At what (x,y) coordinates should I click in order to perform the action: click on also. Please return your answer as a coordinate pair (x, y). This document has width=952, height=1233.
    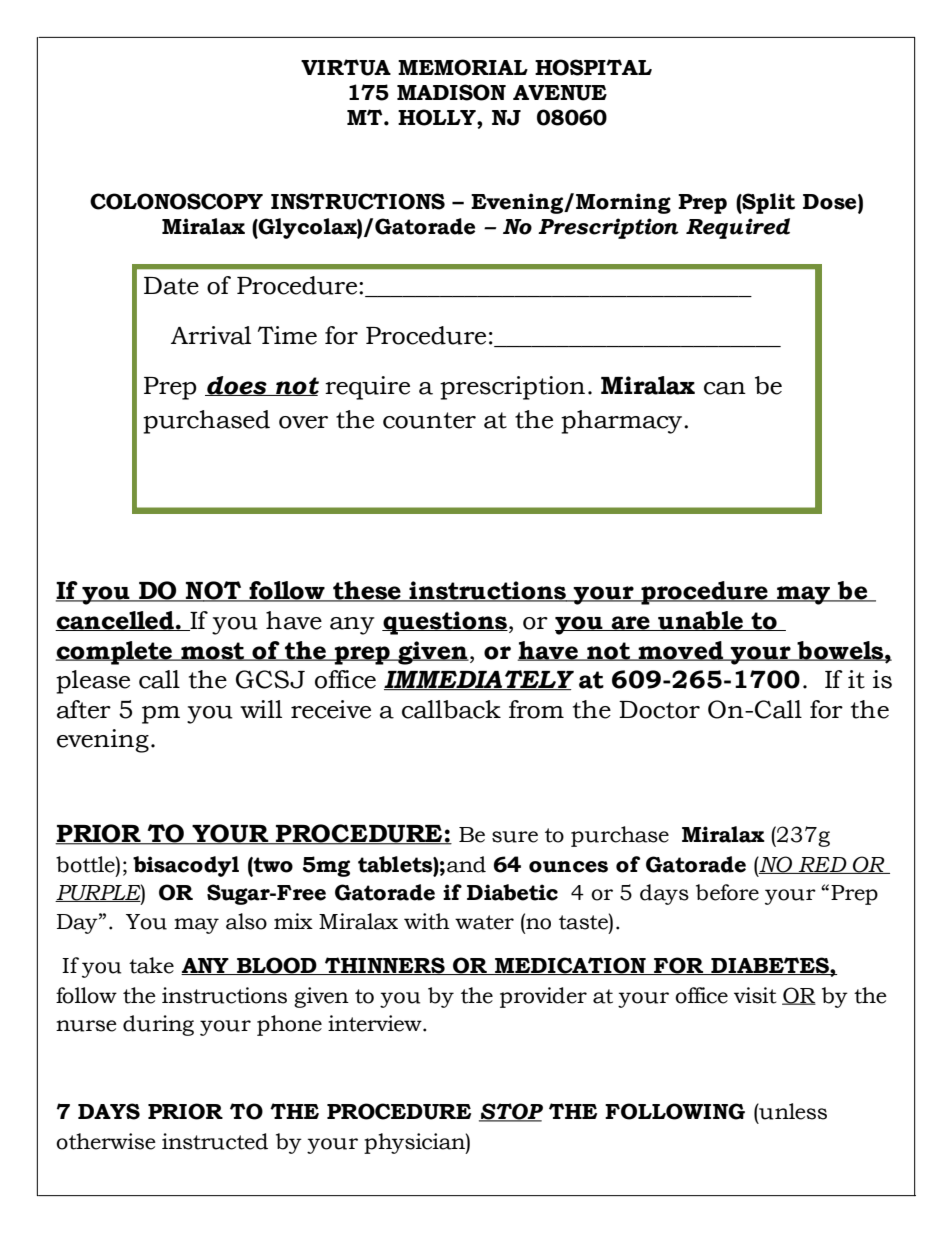
    Looking at the image, I should click on (246, 921).
